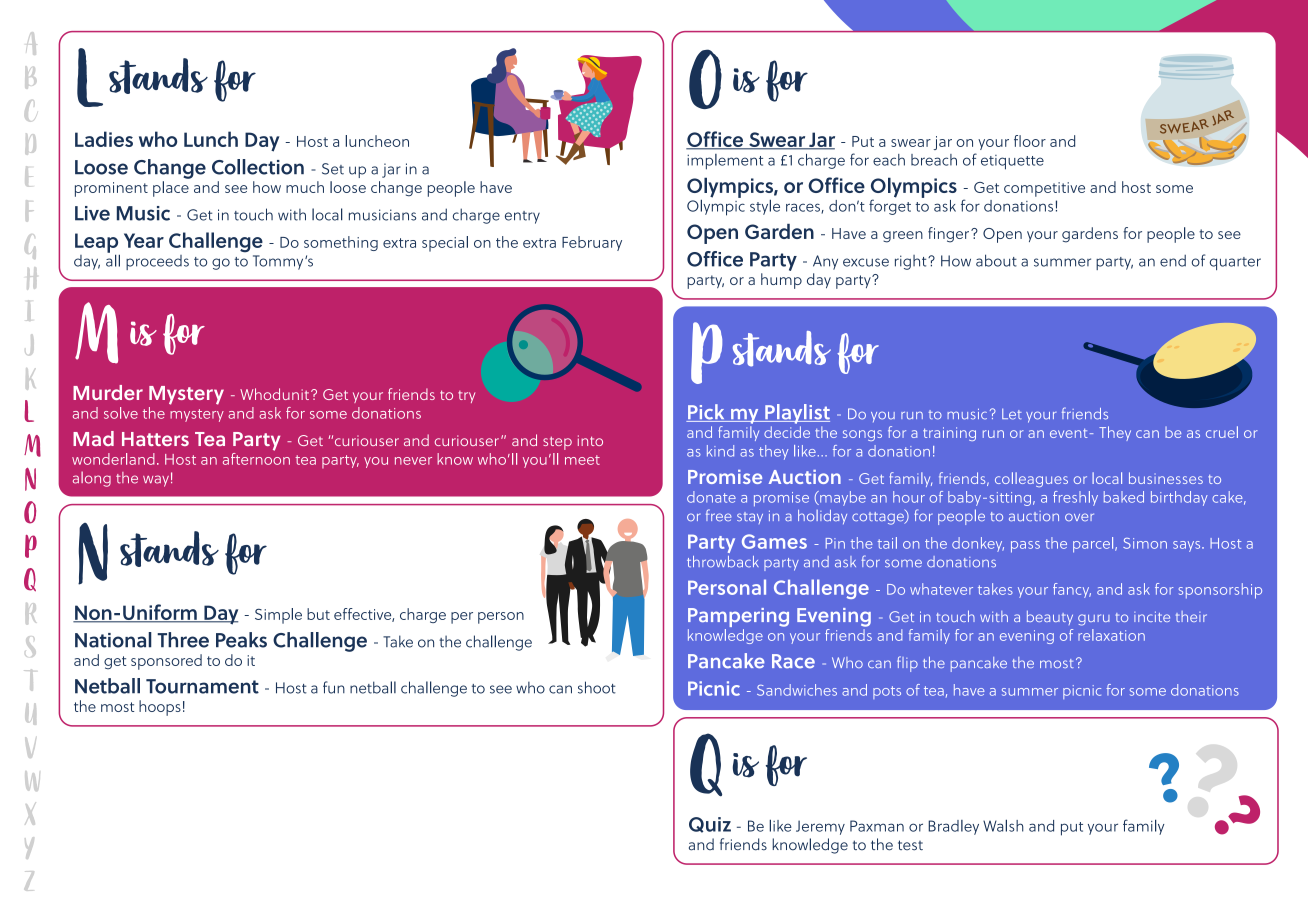  Describe the element at coordinates (1012, 414) in the image. I see `Let` at that location.
